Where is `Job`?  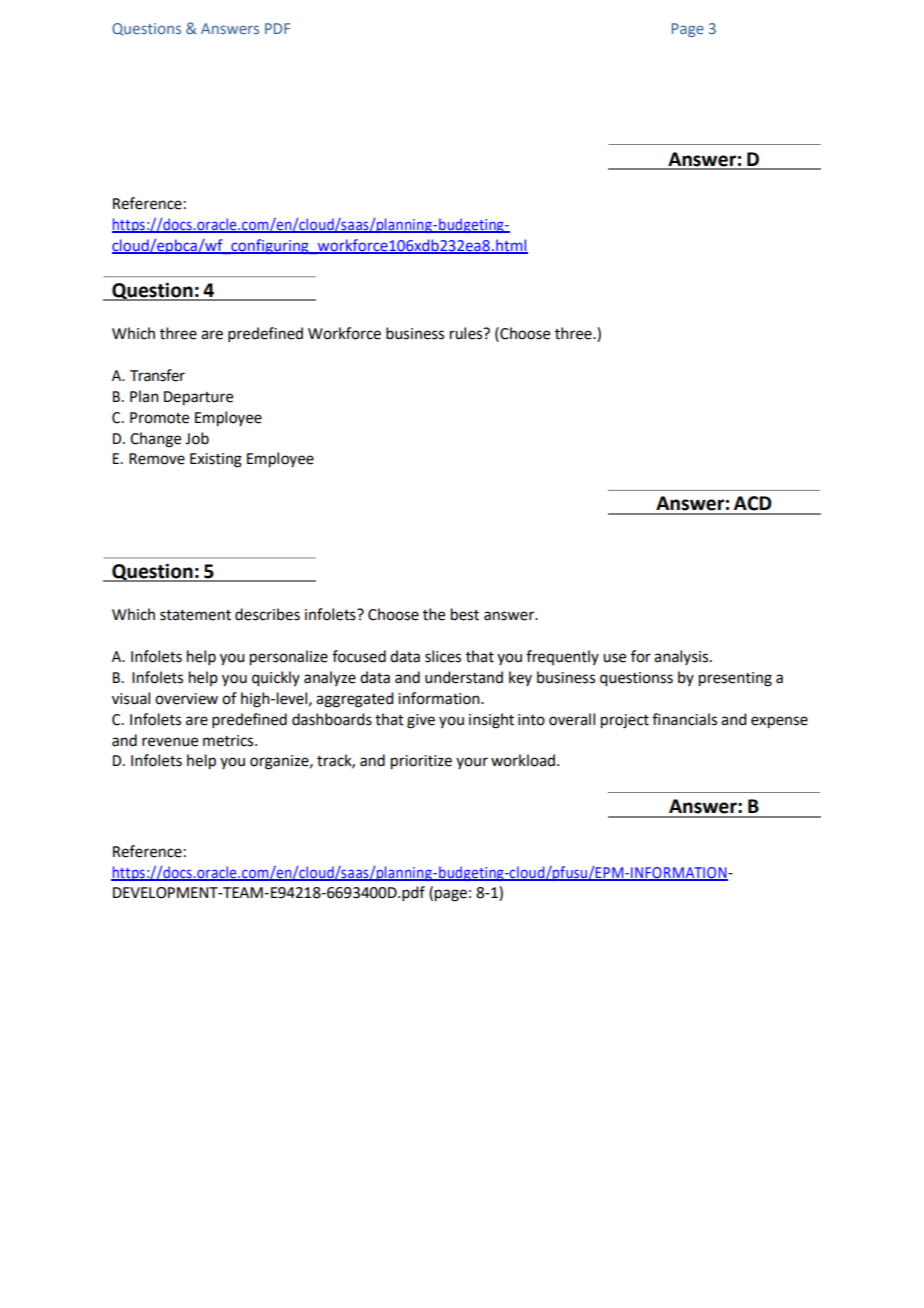 Job is located at coordinates (197, 438).
